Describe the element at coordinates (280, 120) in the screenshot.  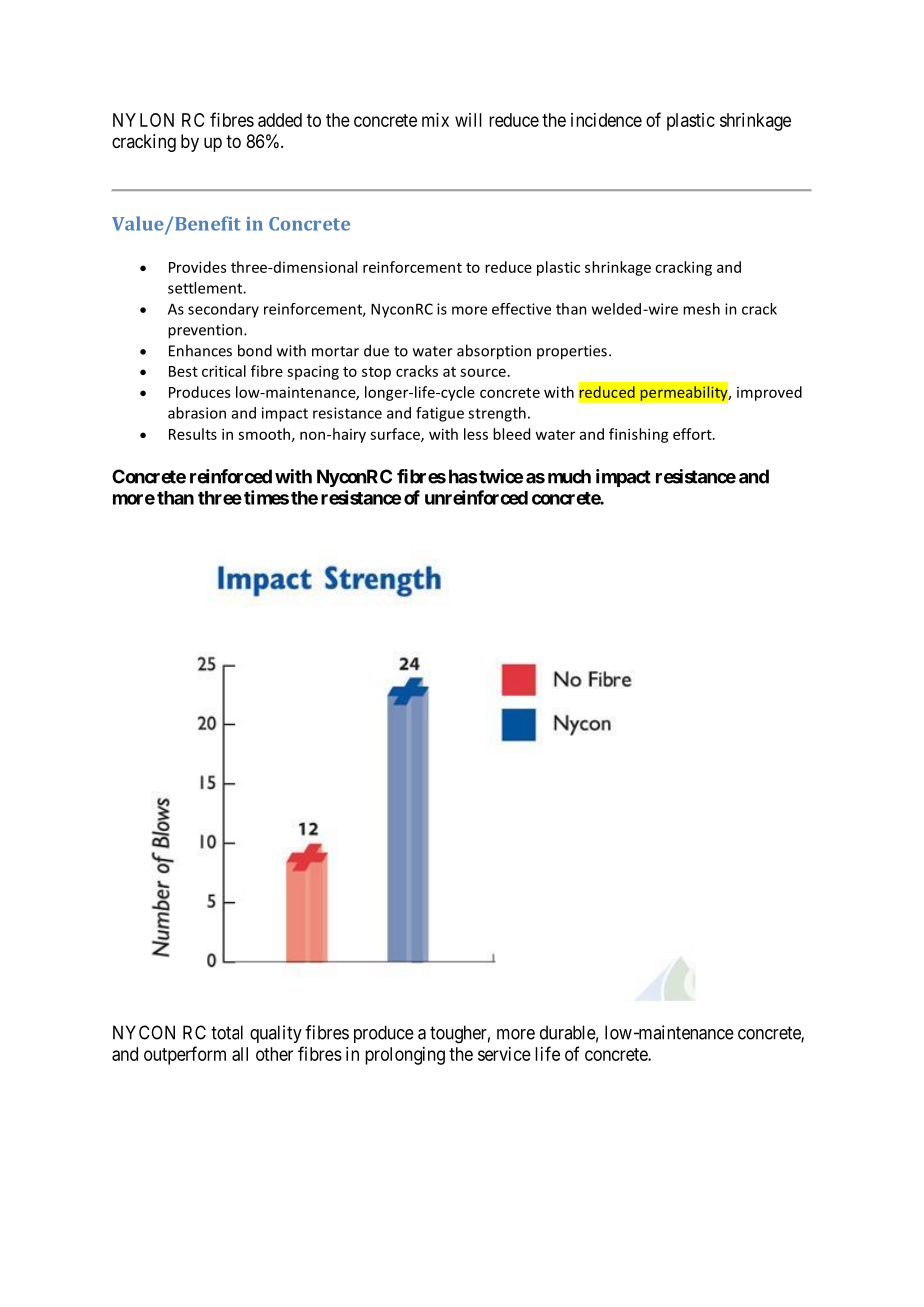
I see `added` at that location.
